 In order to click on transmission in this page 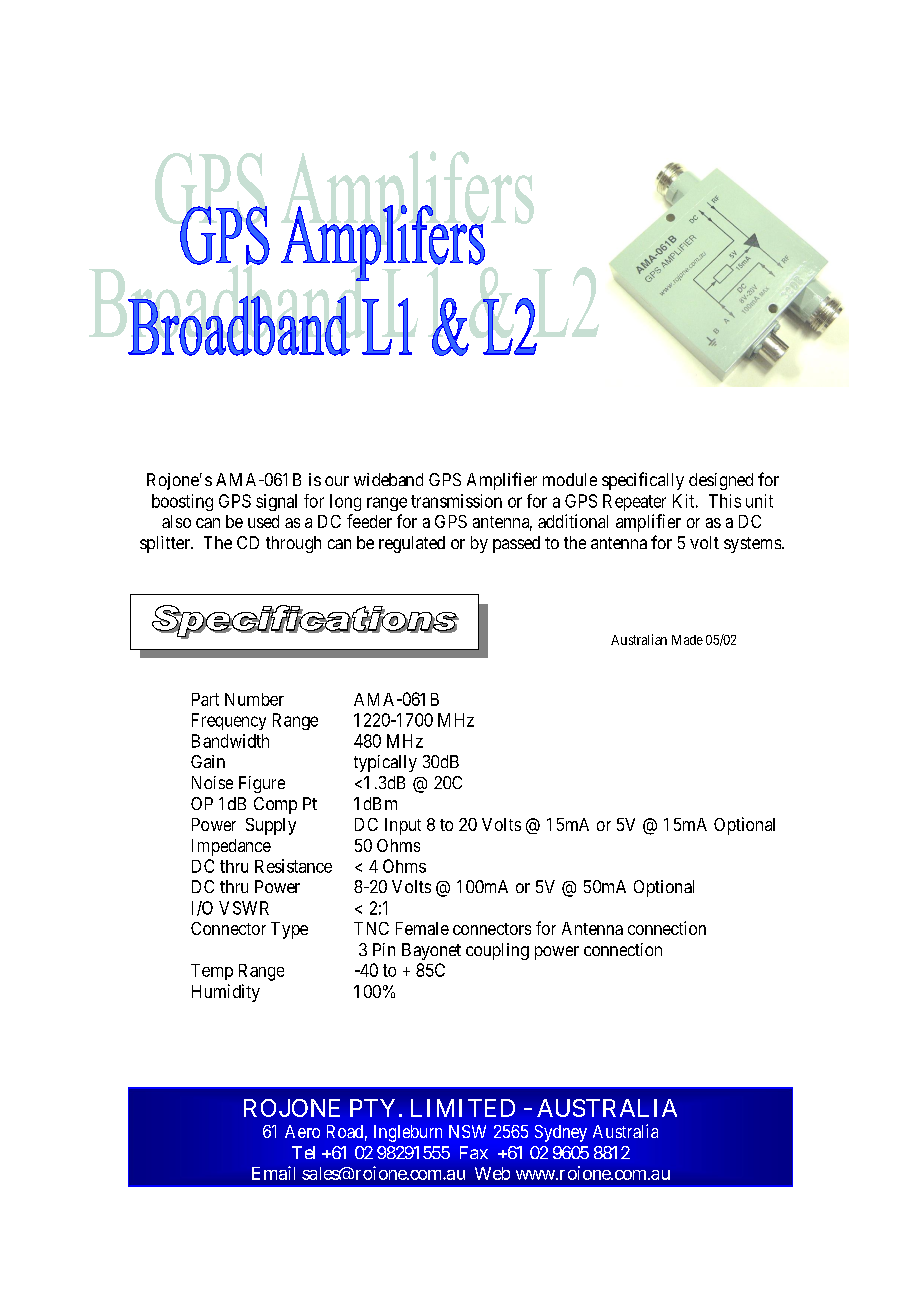, I will do `click(456, 501)`.
